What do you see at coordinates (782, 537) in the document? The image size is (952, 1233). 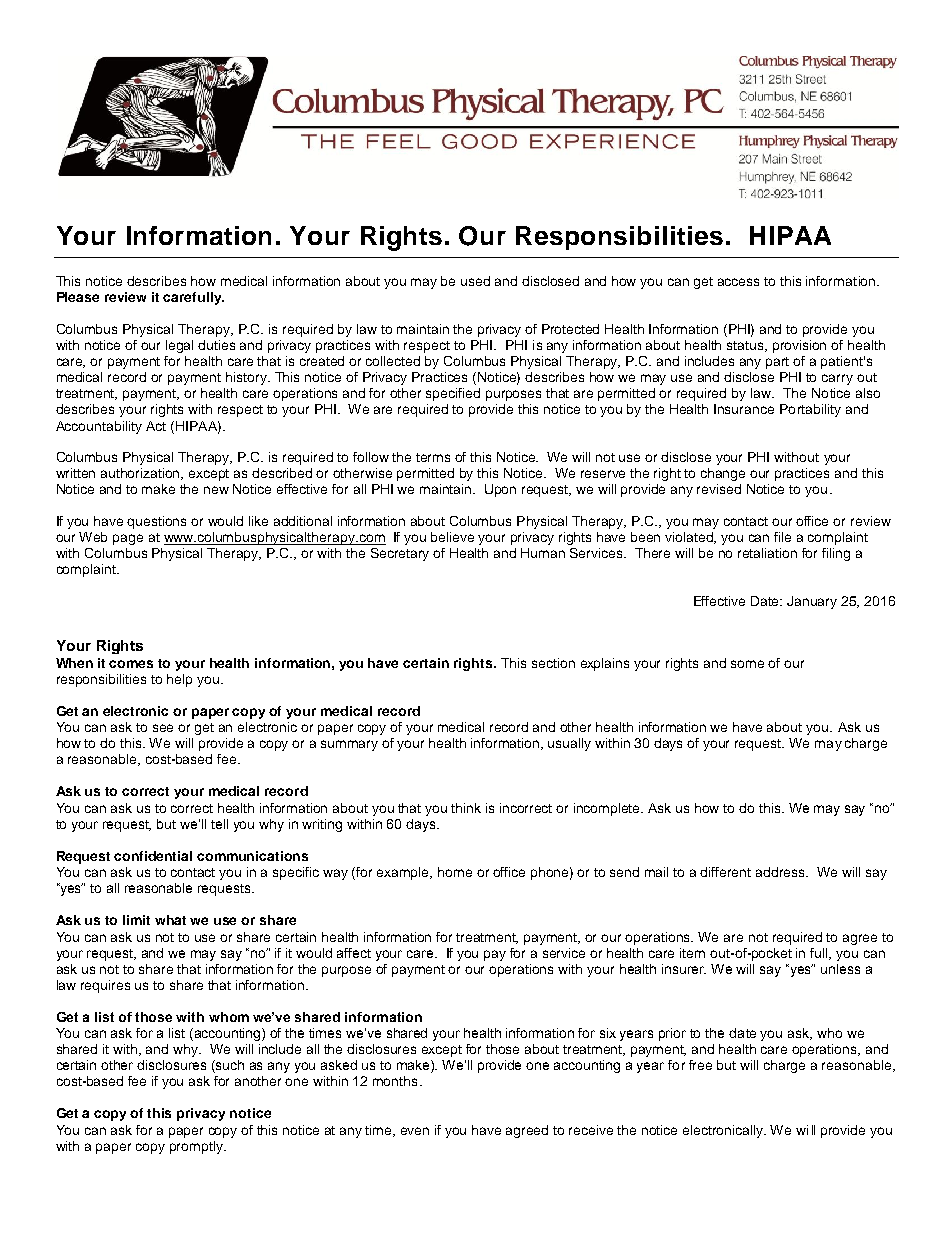 I see `file` at bounding box center [782, 537].
